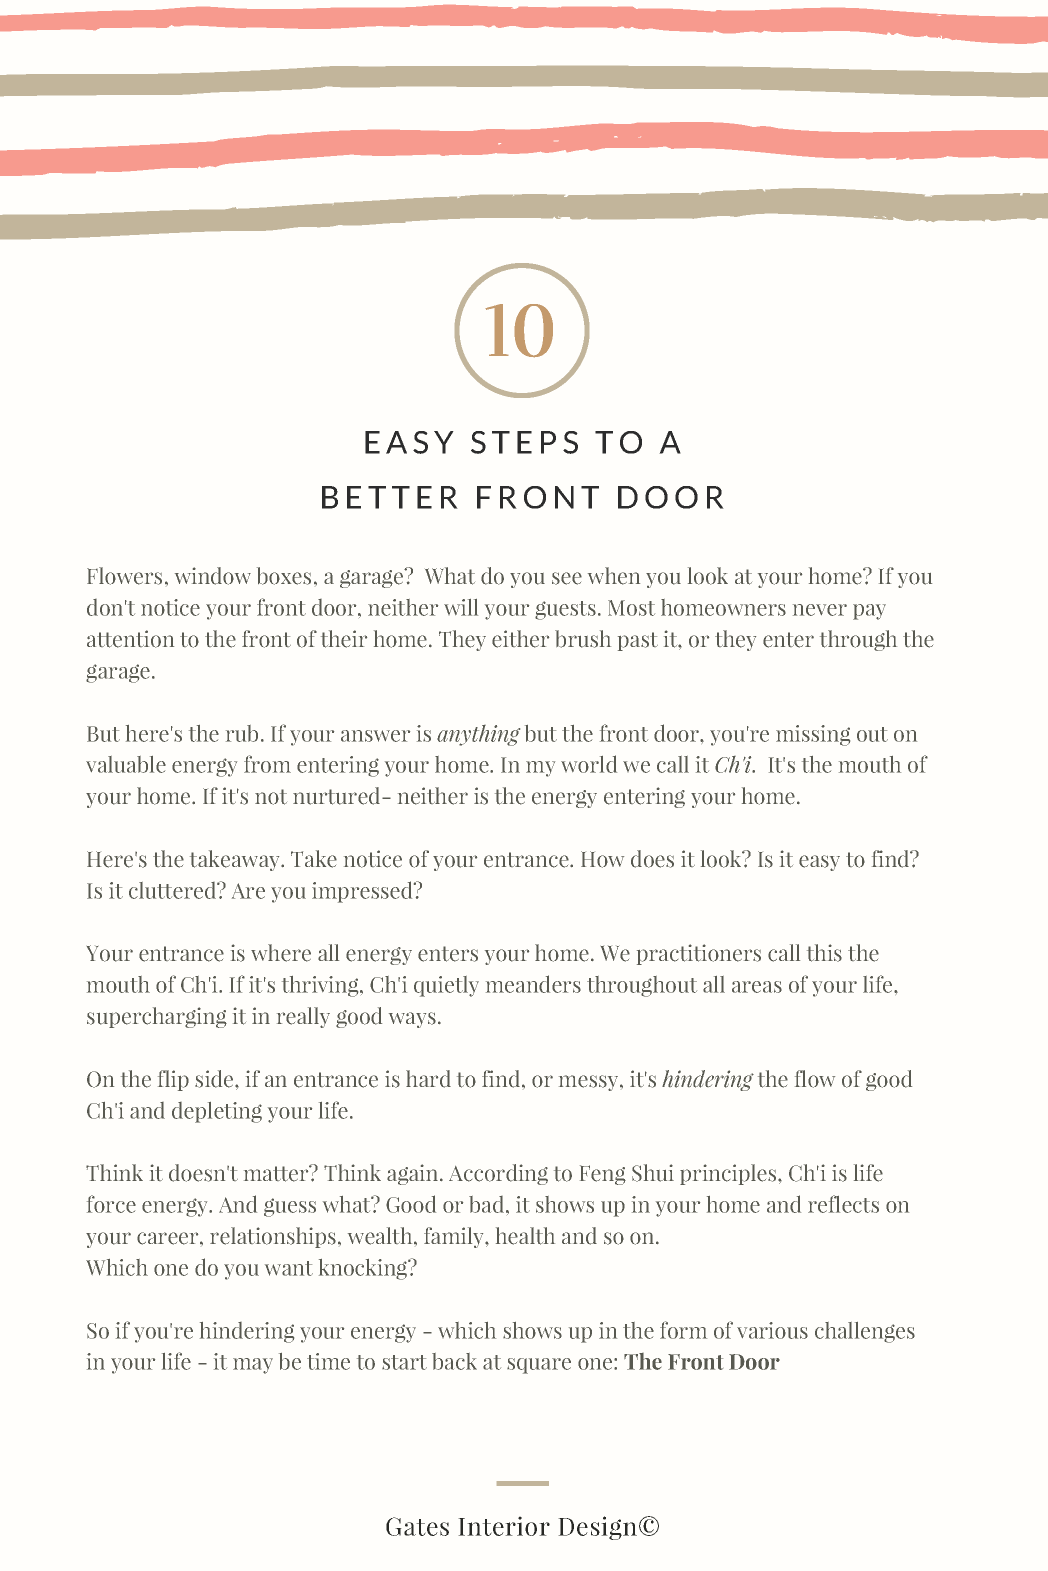  What do you see at coordinates (174, 890) in the document?
I see `cluttered` at bounding box center [174, 890].
